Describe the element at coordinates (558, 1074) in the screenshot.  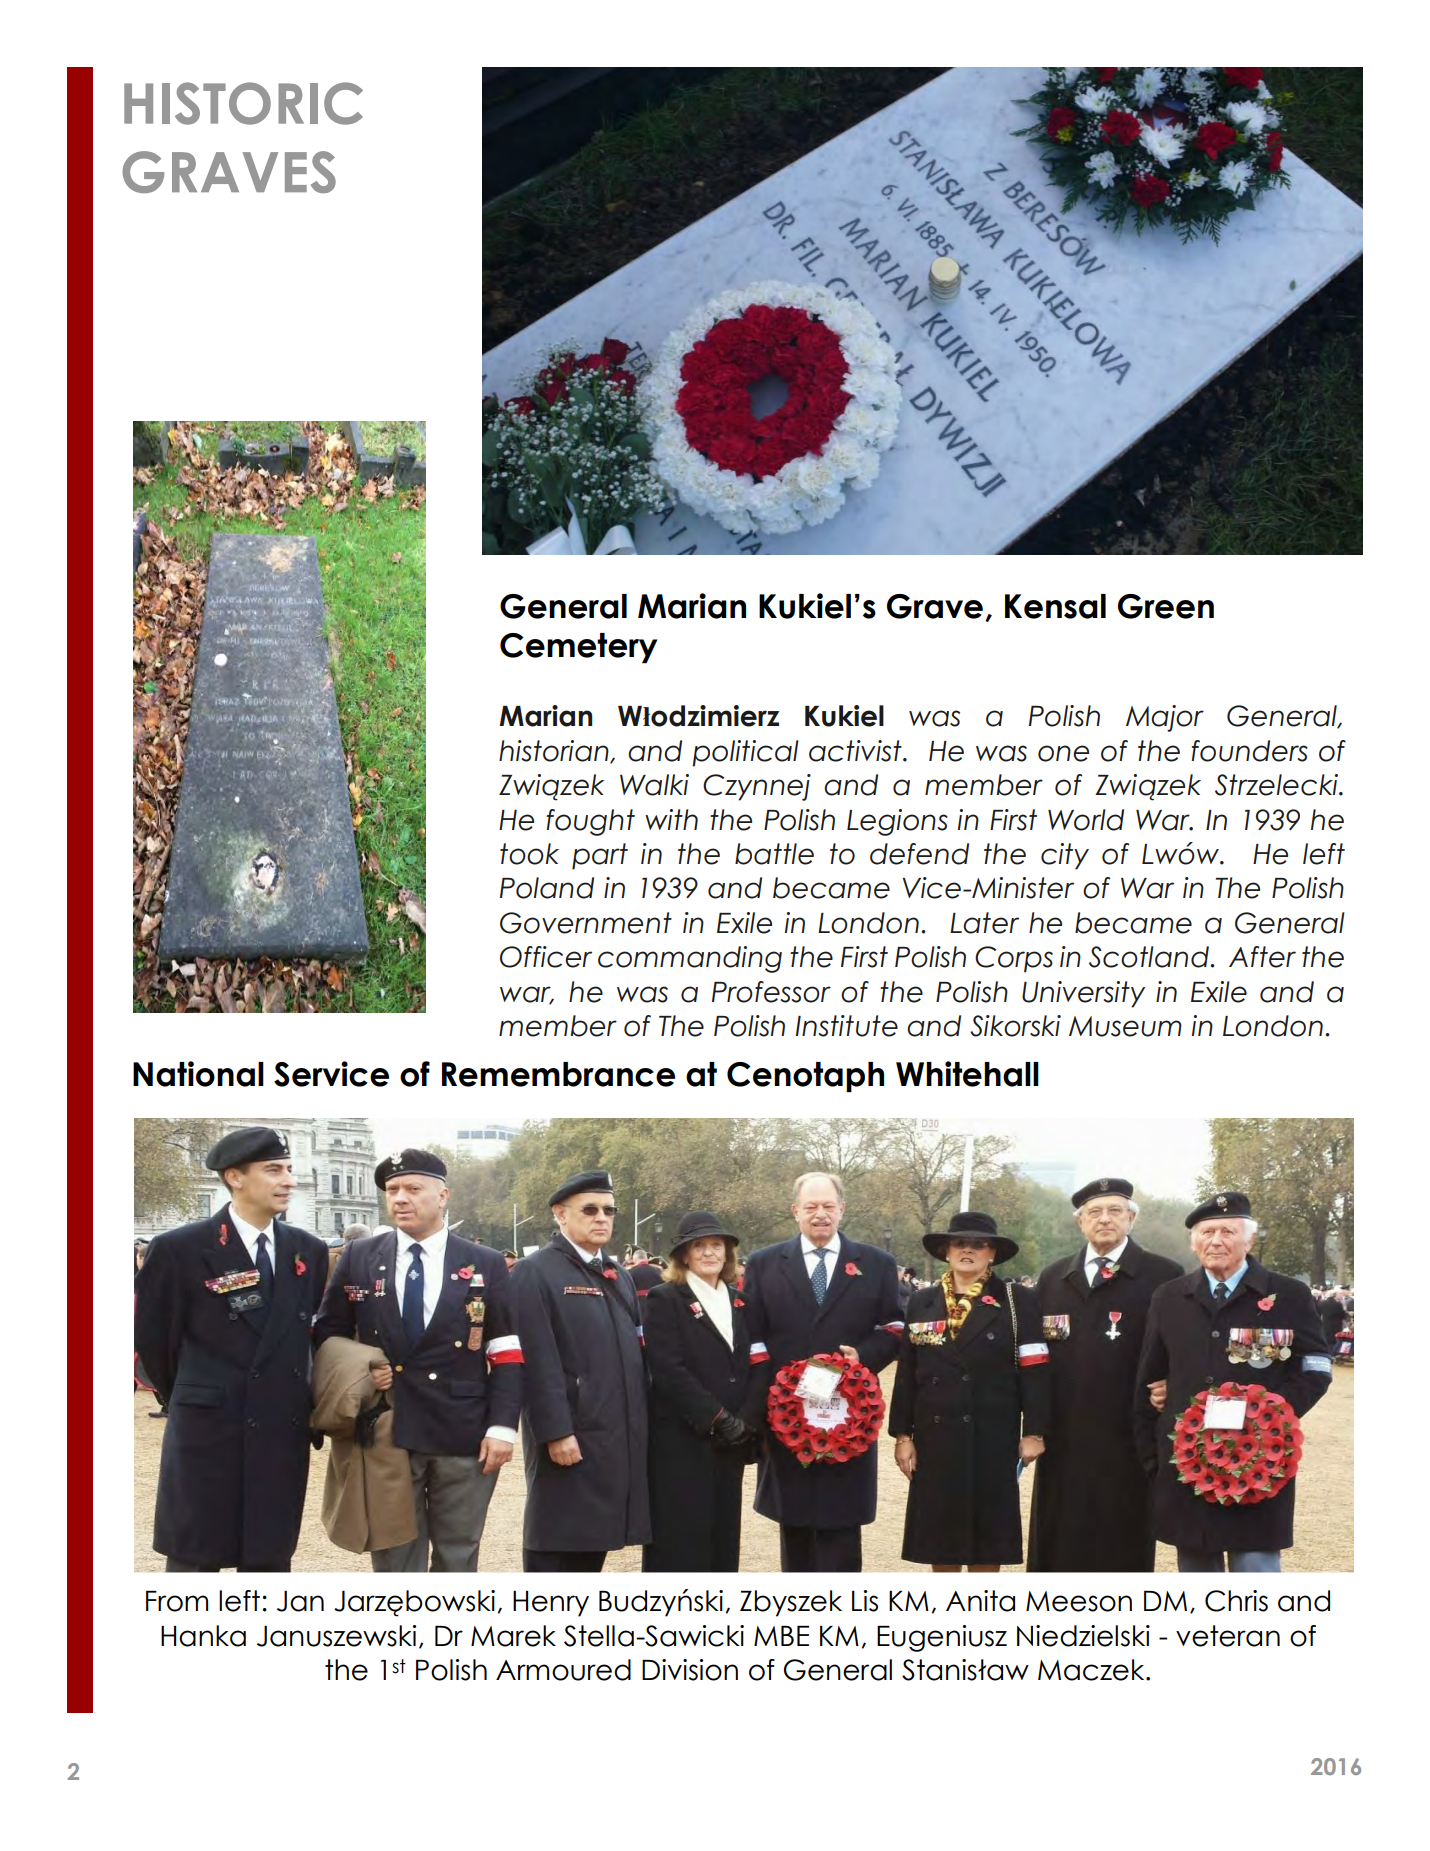
I see `Remembrance` at that location.
